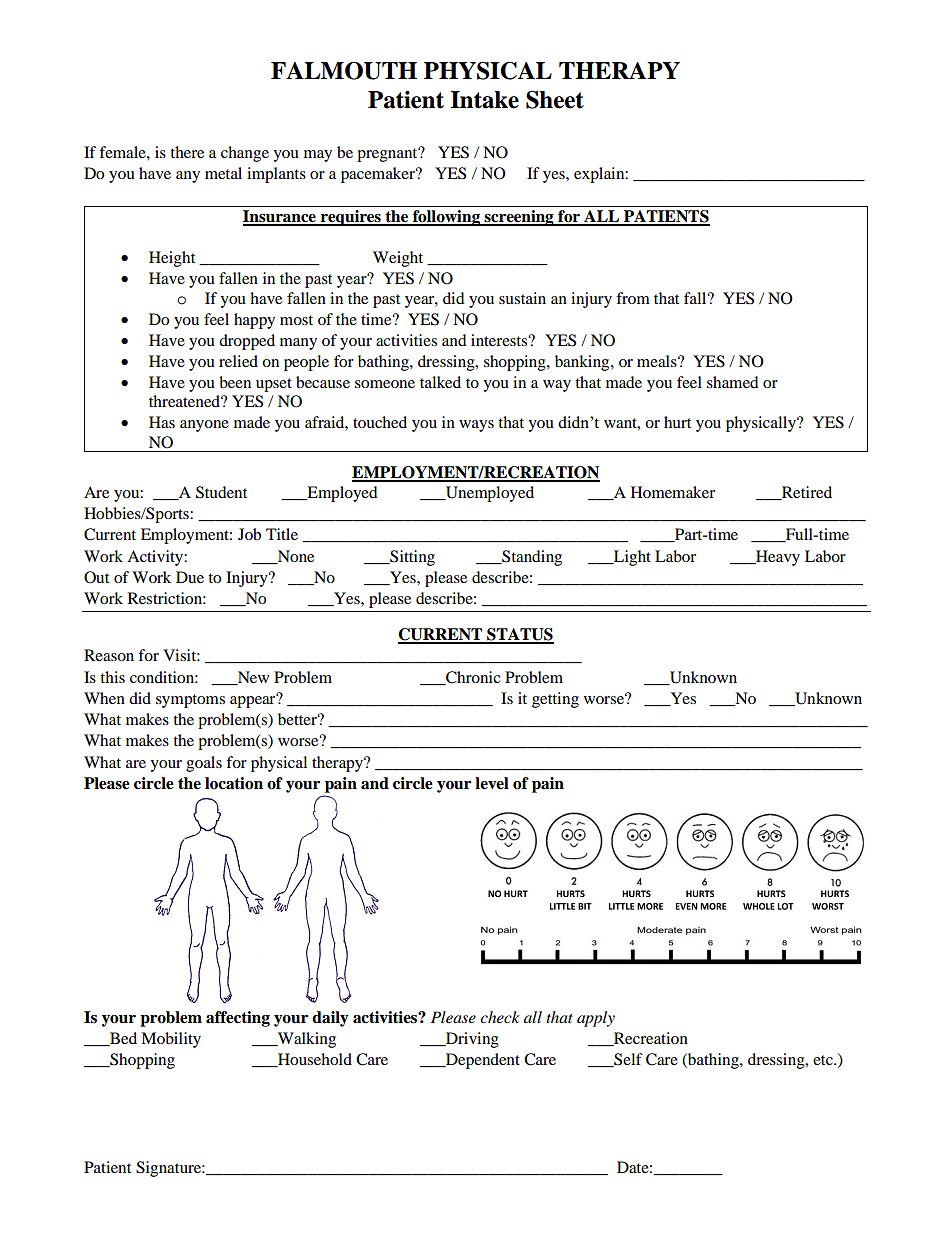 This screenshot has height=1233, width=952. I want to click on STATUS, so click(519, 635).
